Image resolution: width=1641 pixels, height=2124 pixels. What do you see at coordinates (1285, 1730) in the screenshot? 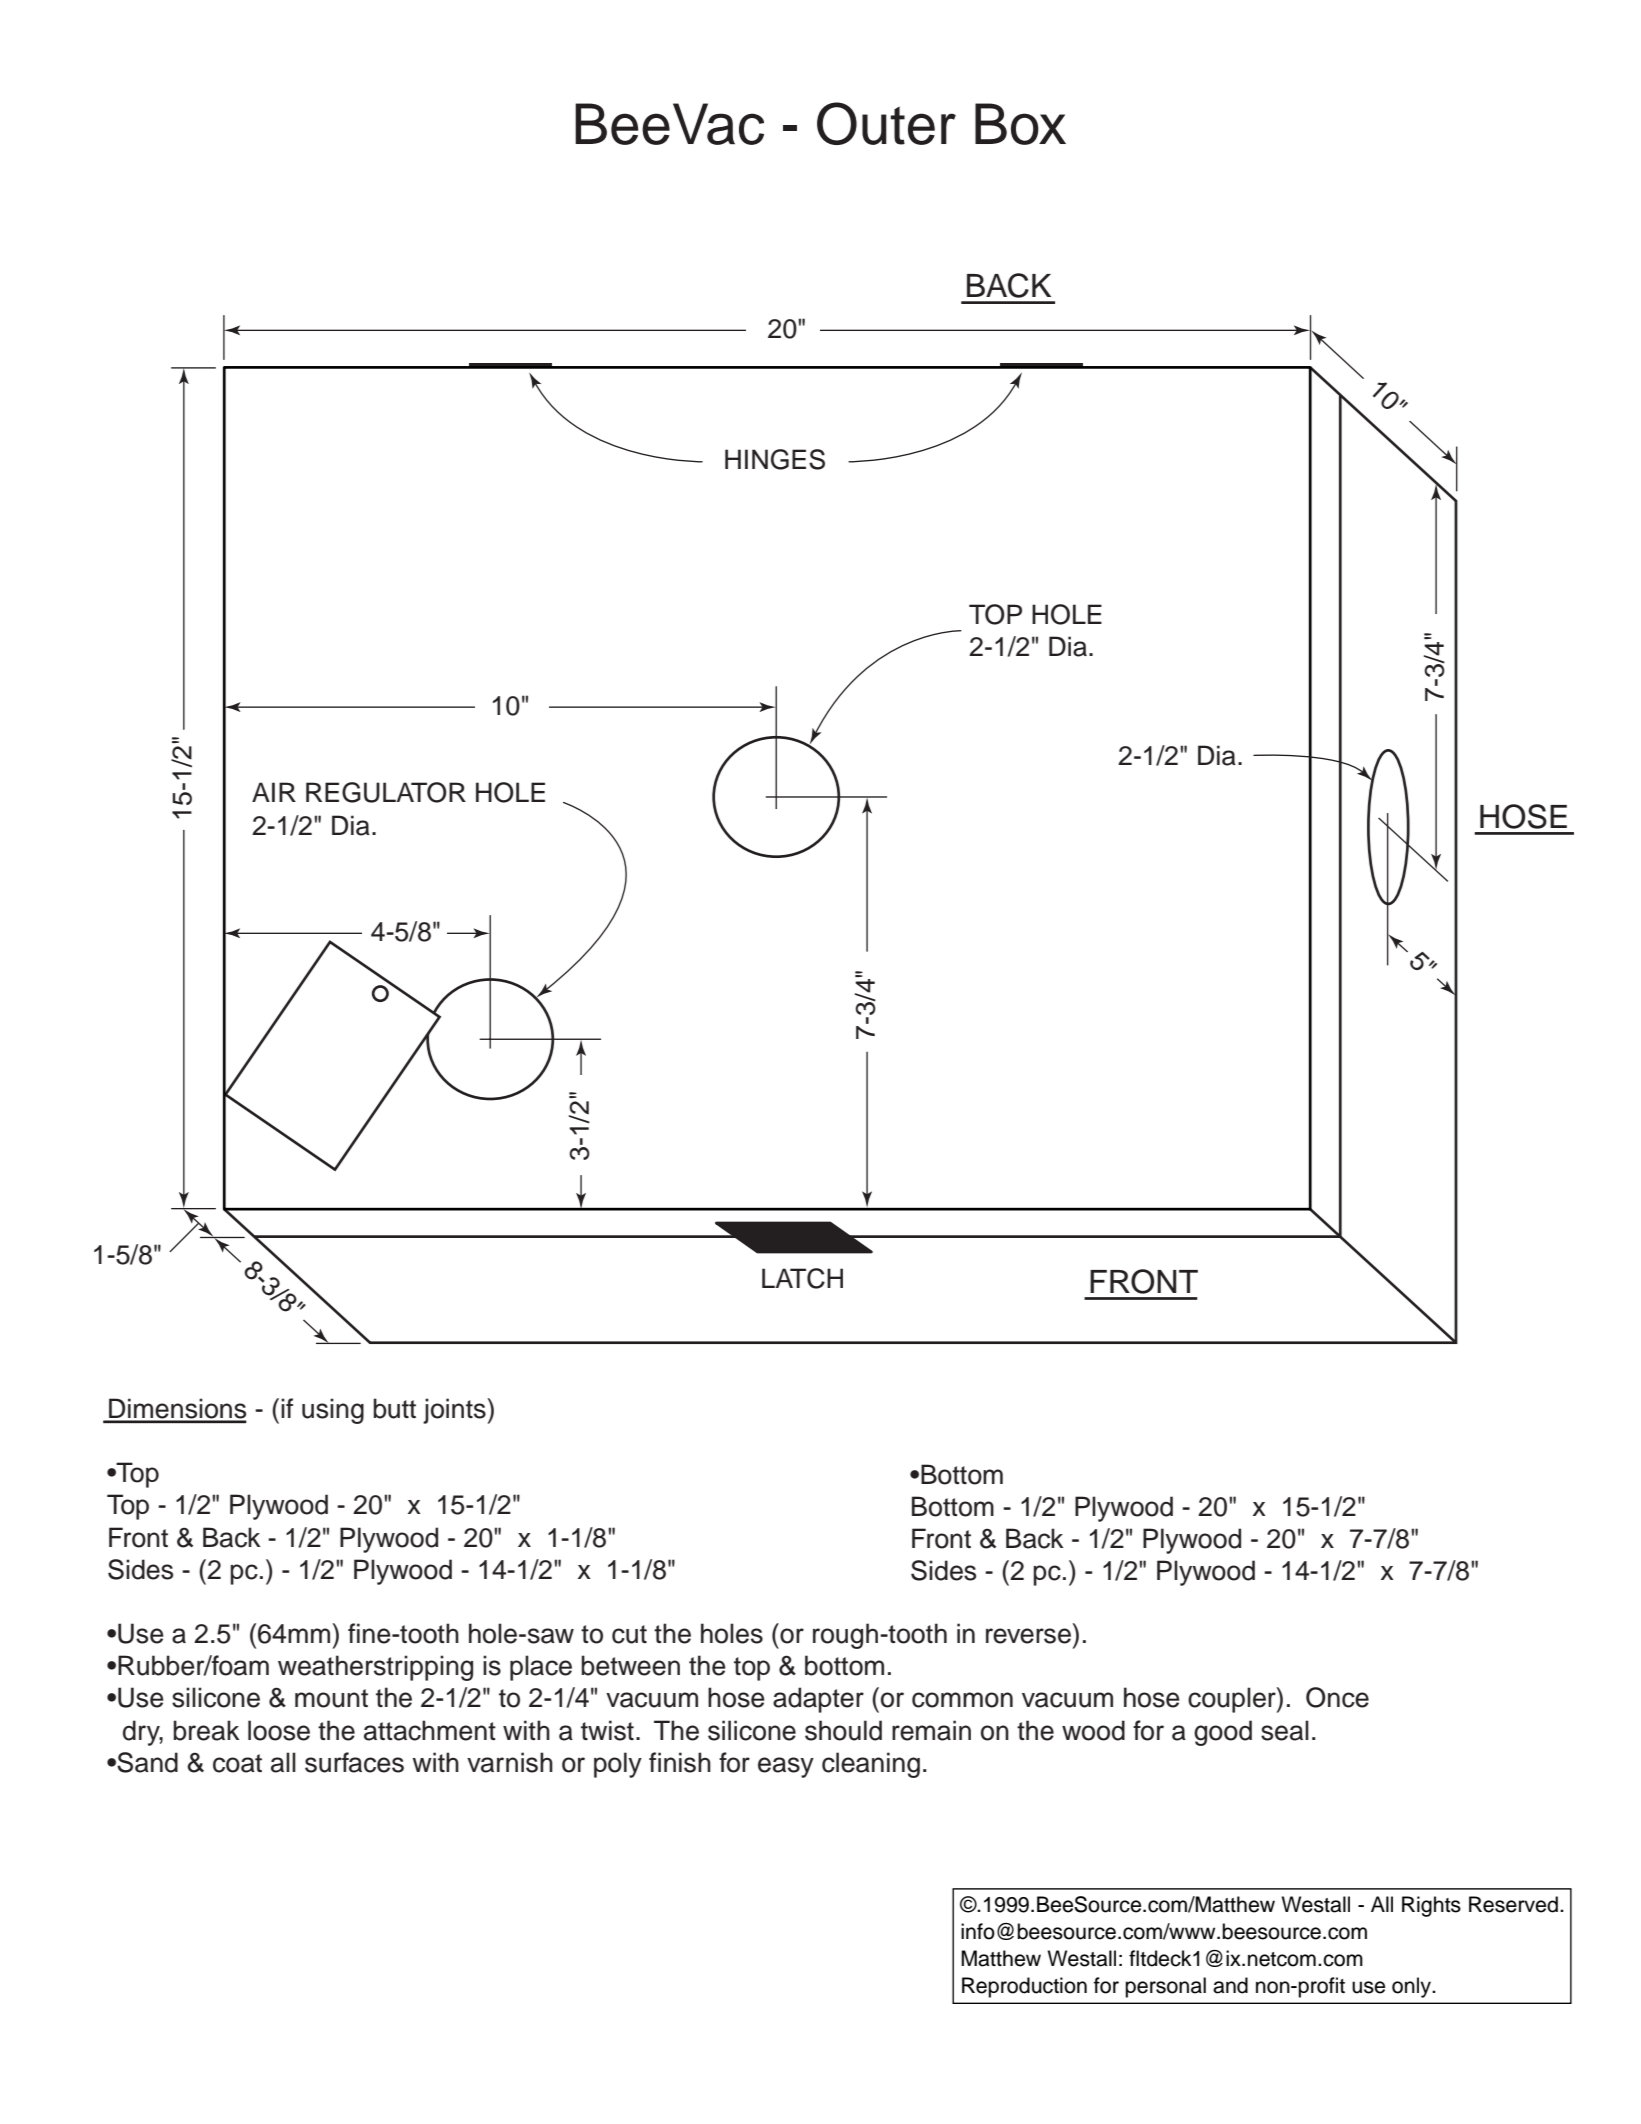
I see `seal` at bounding box center [1285, 1730].
